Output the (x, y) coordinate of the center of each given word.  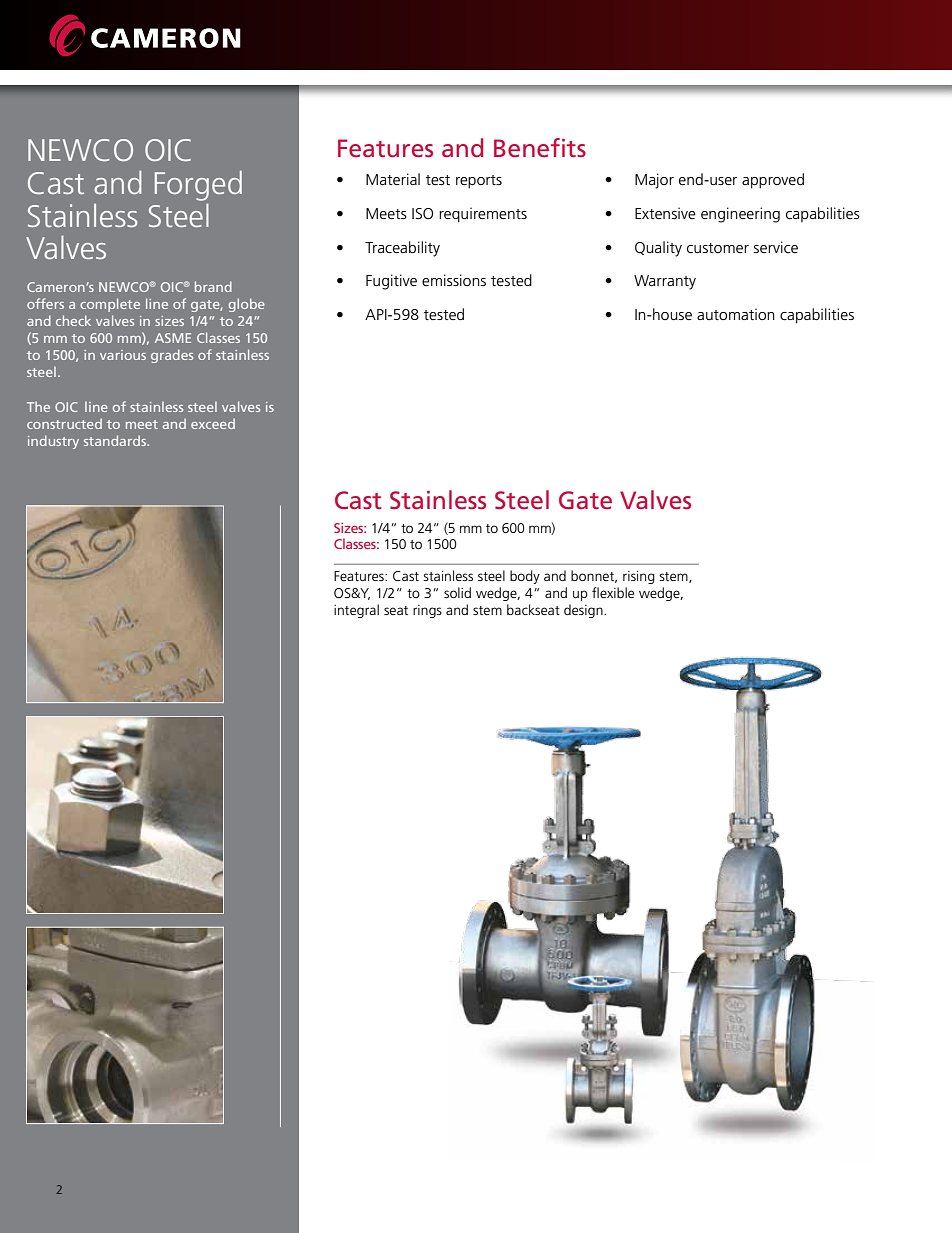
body (525, 577)
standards (116, 440)
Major (654, 181)
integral (356, 611)
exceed (213, 423)
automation (736, 314)
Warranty (665, 282)
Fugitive (391, 282)
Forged (198, 186)
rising (639, 577)
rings (427, 611)
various (123, 355)
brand (213, 286)
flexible (613, 592)
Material (393, 179)
